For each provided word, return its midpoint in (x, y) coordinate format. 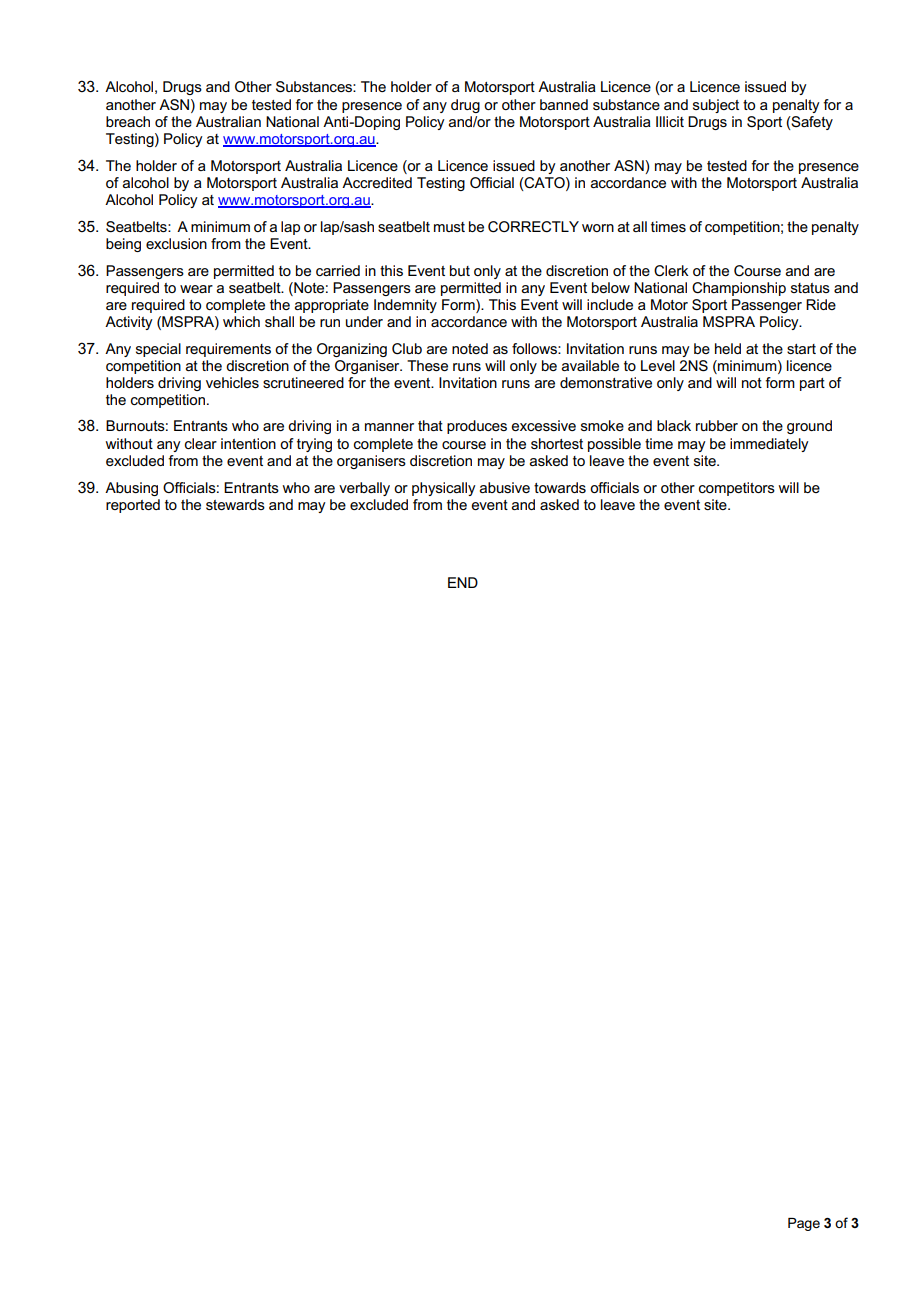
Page (804, 1224)
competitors (737, 489)
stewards (235, 504)
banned (564, 104)
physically (444, 489)
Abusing (131, 489)
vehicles (232, 382)
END (463, 582)
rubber (717, 425)
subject (716, 106)
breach (128, 121)
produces (477, 427)
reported (133, 506)
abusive (505, 487)
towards (560, 487)
